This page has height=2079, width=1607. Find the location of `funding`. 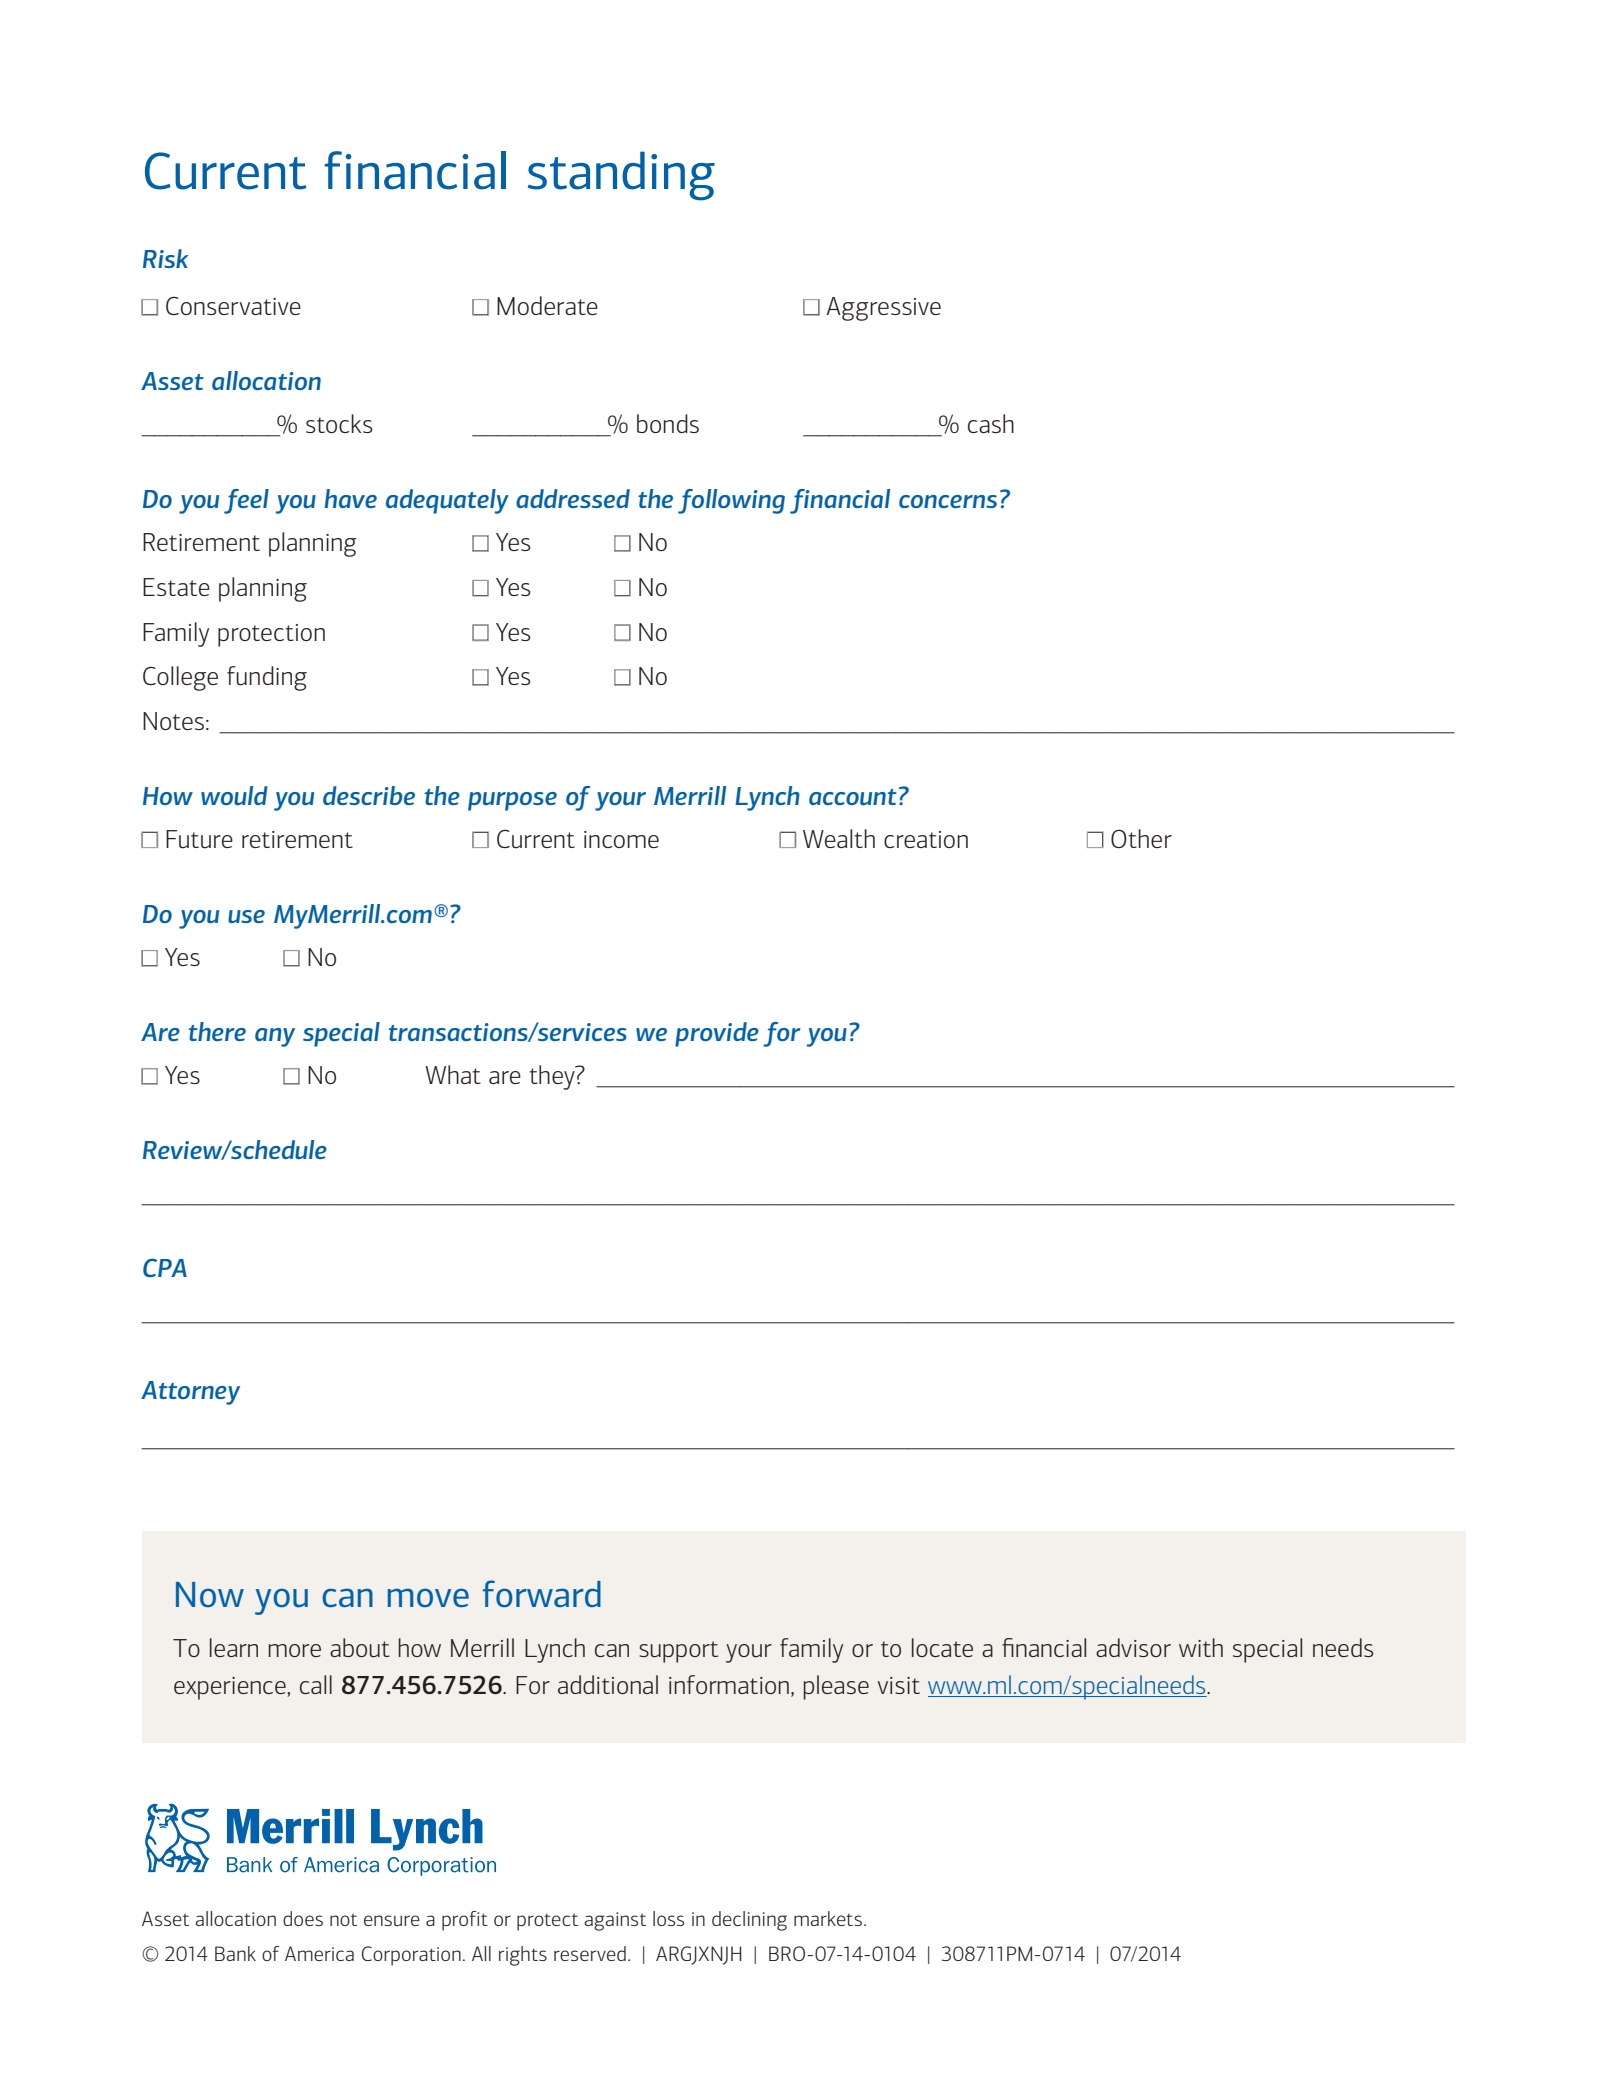

funding is located at coordinates (267, 678).
